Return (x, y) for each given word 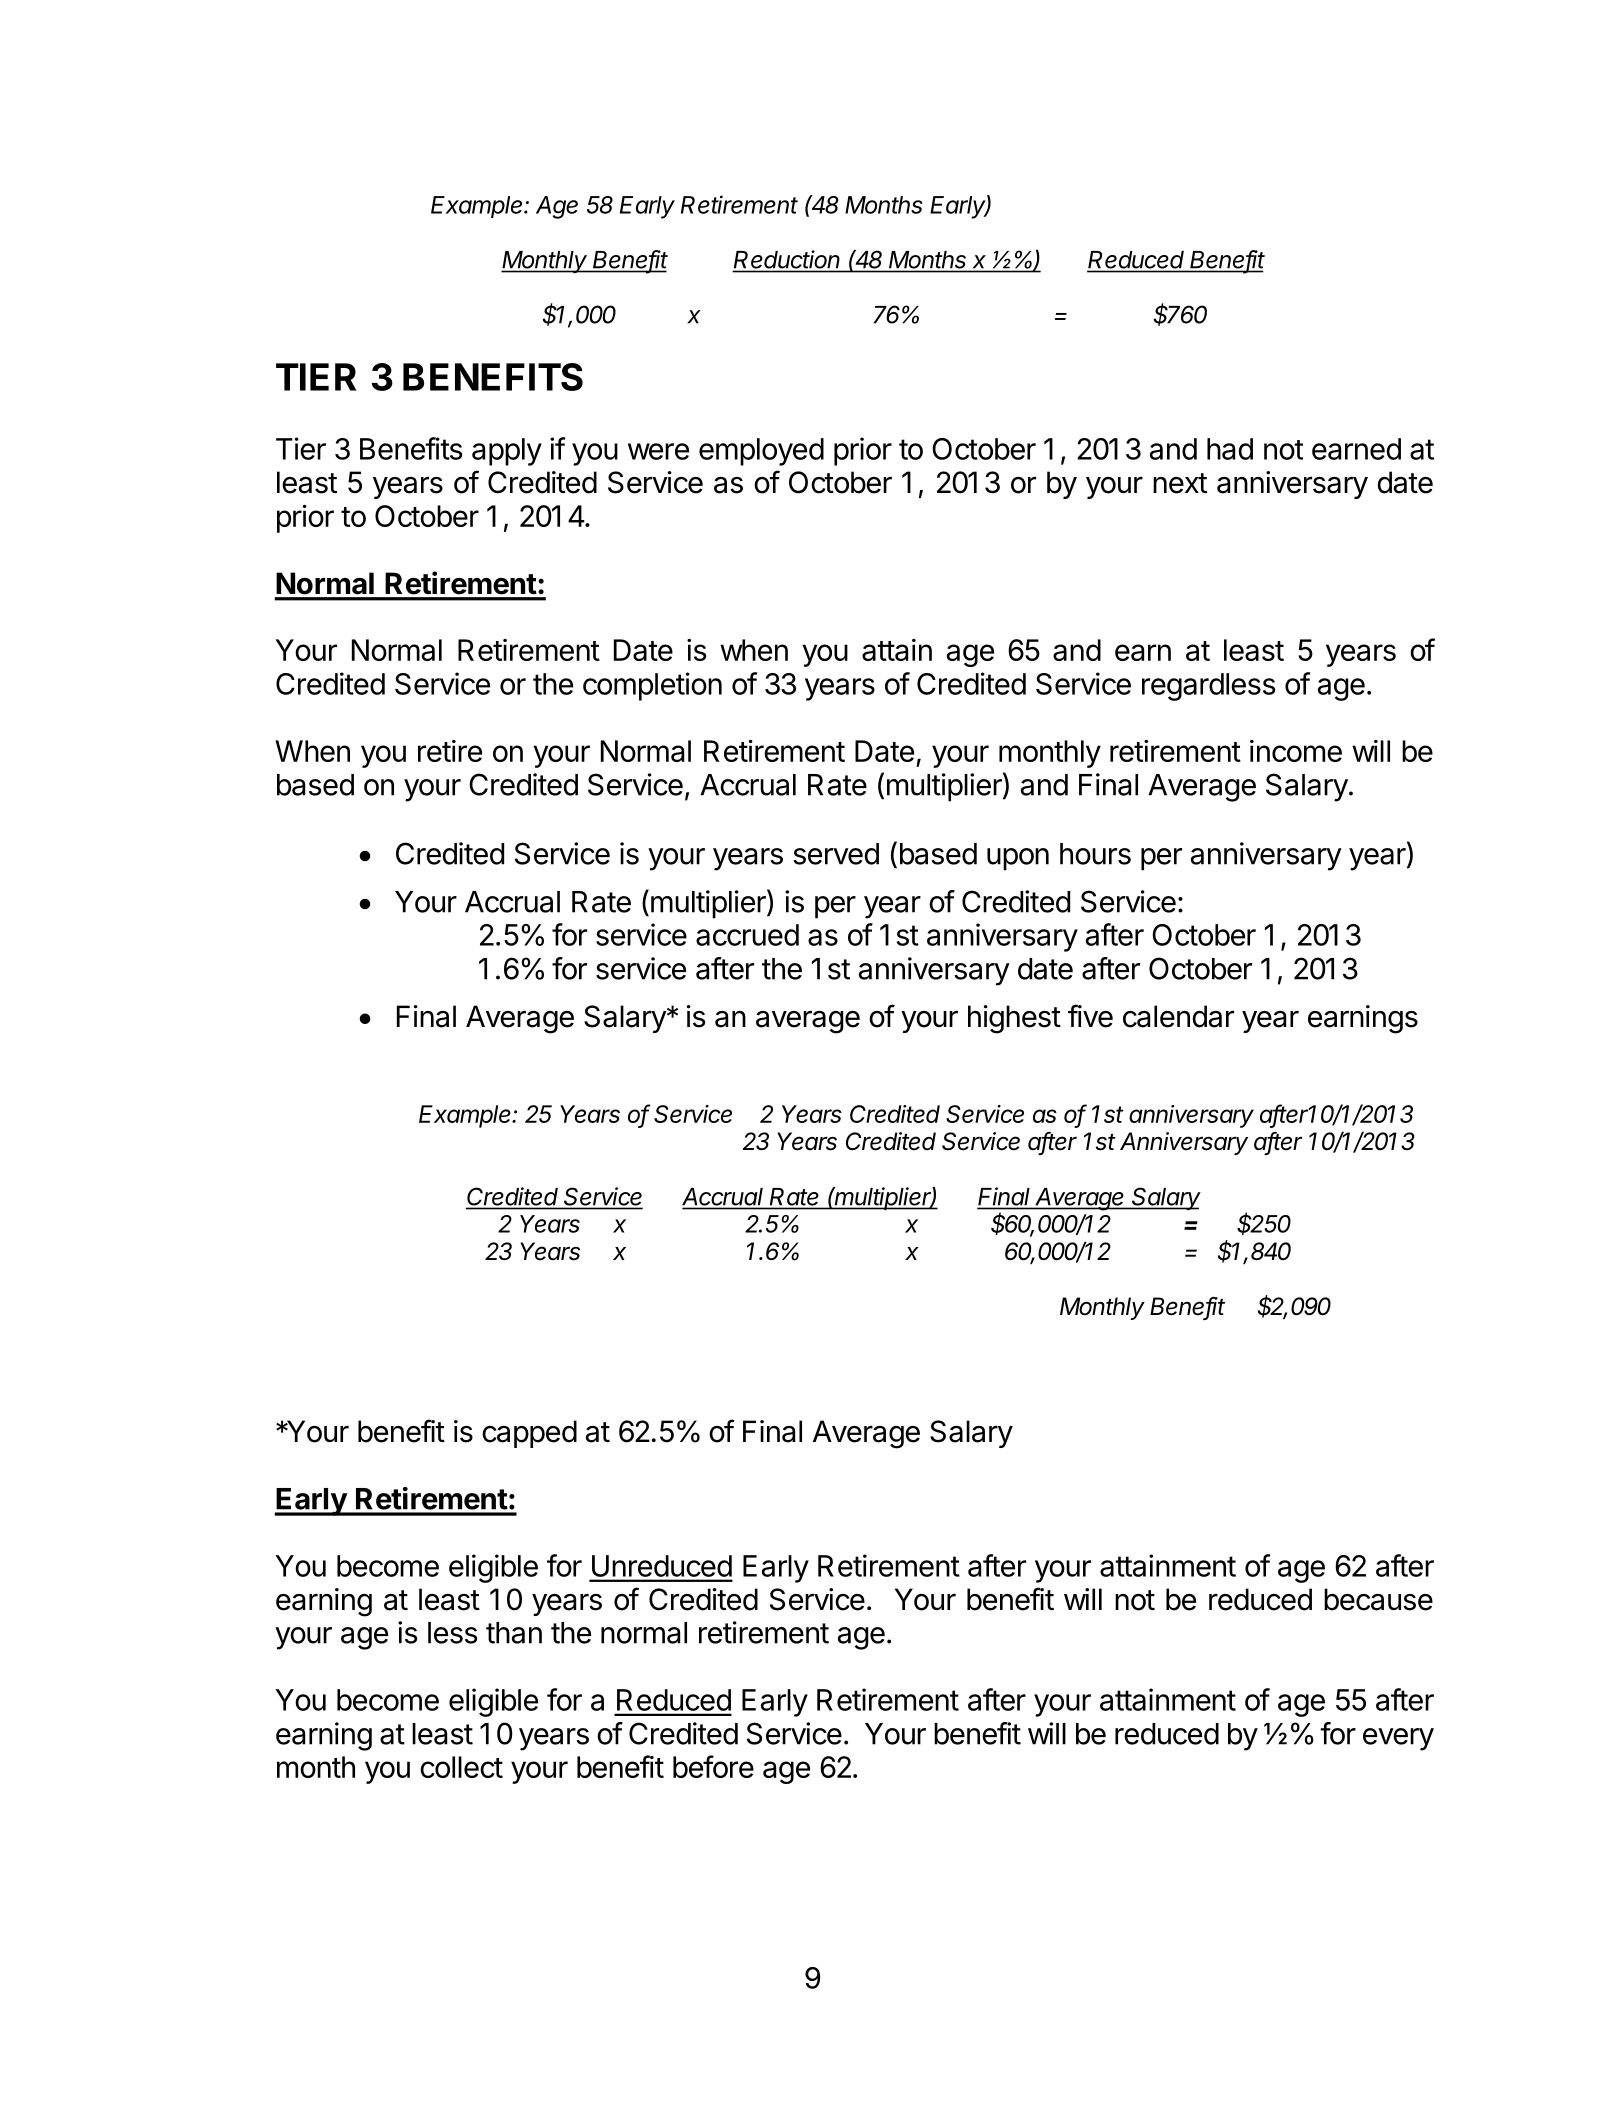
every (1398, 1739)
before (713, 1766)
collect (461, 1767)
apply (507, 452)
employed (761, 452)
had (1230, 449)
